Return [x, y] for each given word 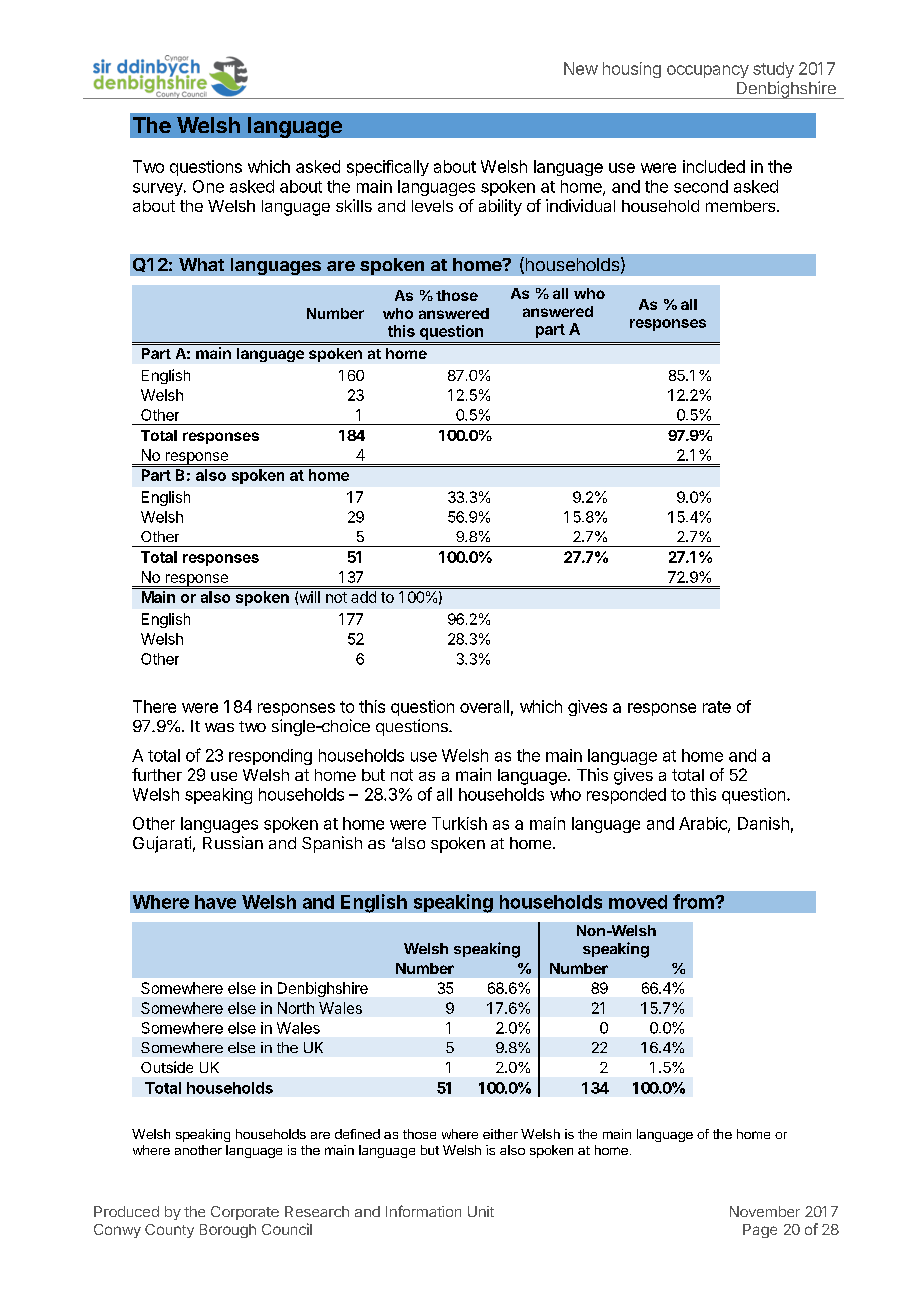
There [154, 706]
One [208, 186]
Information [423, 1211]
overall [484, 706]
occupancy [708, 71]
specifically [388, 168]
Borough [228, 1231]
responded [626, 796]
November [765, 1211]
